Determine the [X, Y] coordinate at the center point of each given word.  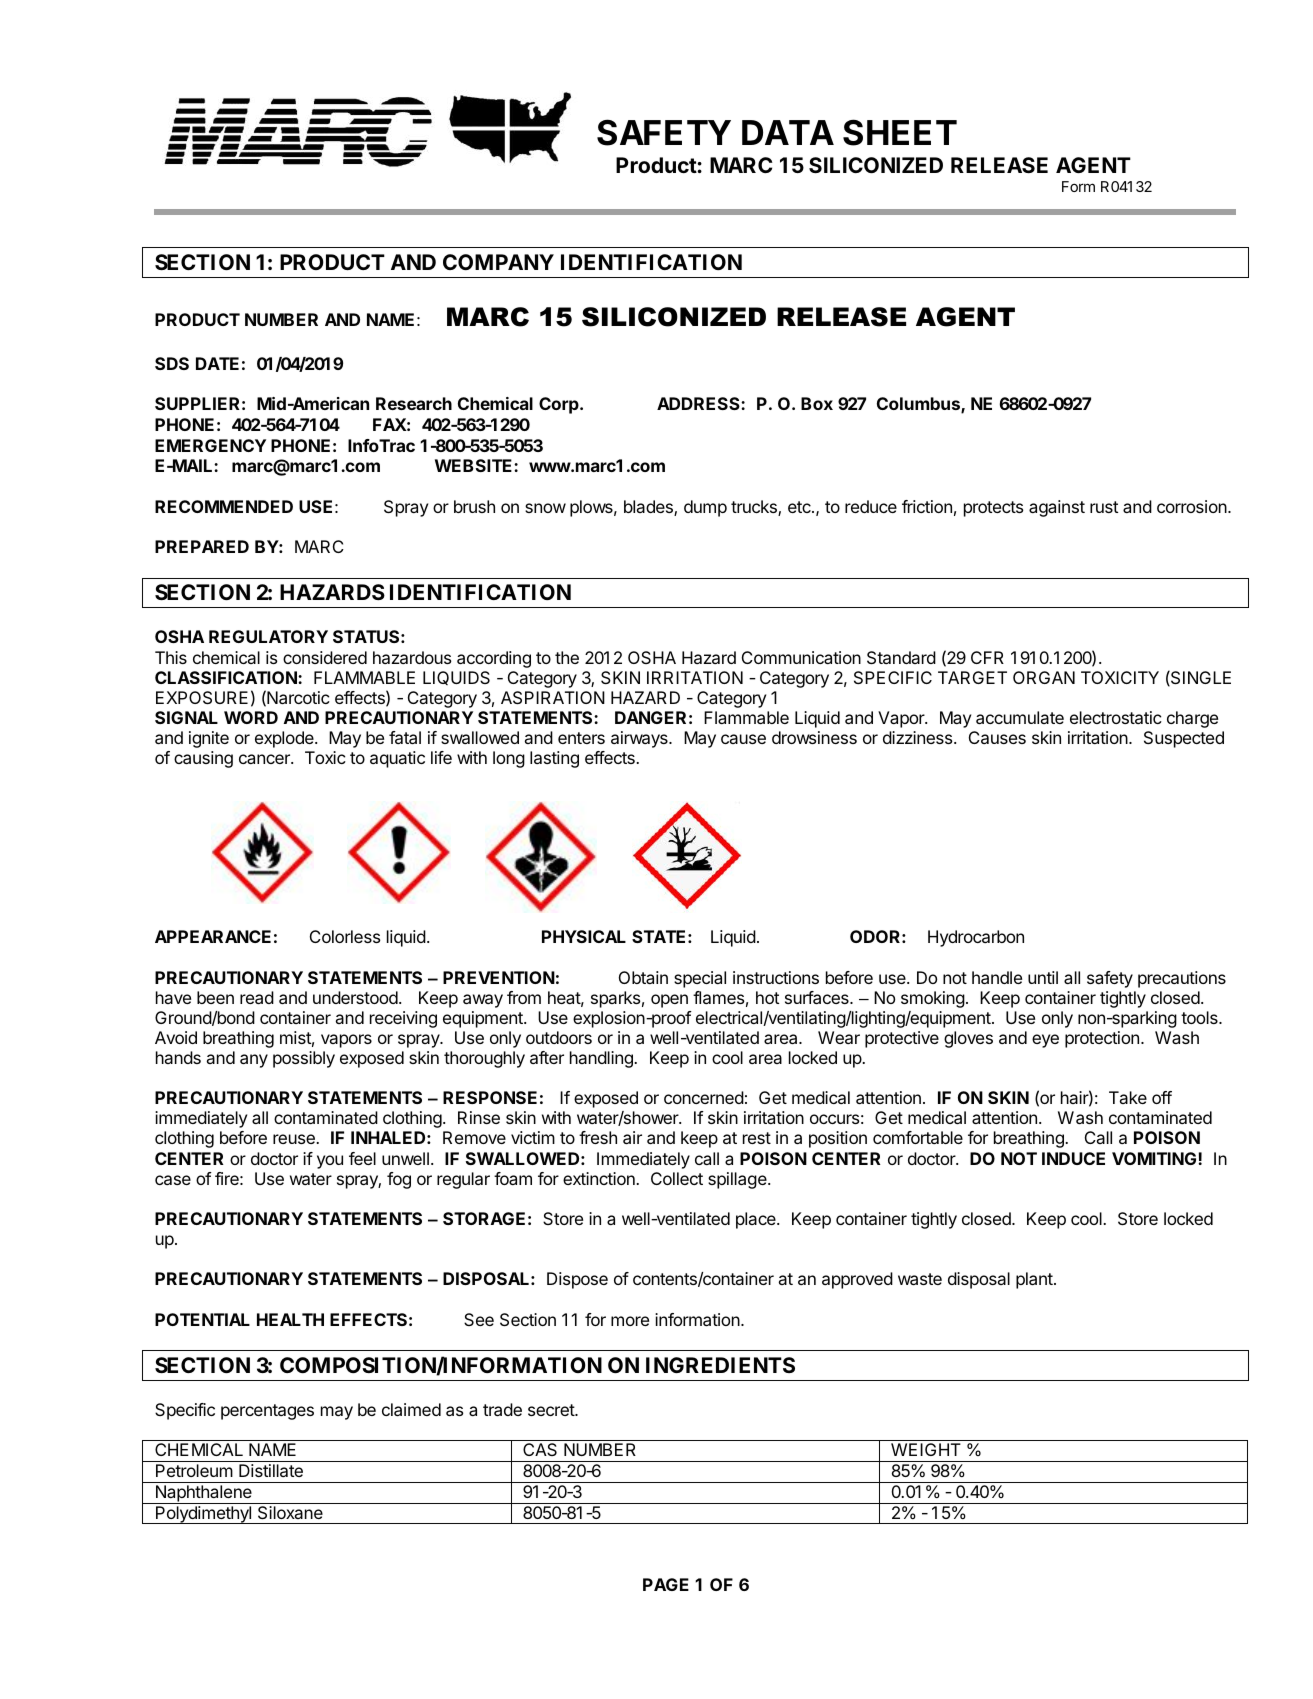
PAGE [666, 1584]
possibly [304, 1059]
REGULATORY [268, 636]
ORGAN [1044, 677]
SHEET [900, 132]
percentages [267, 1412]
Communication [801, 657]
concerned [704, 1097]
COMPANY [498, 262]
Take [1128, 1097]
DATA [788, 132]
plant [1035, 1280]
